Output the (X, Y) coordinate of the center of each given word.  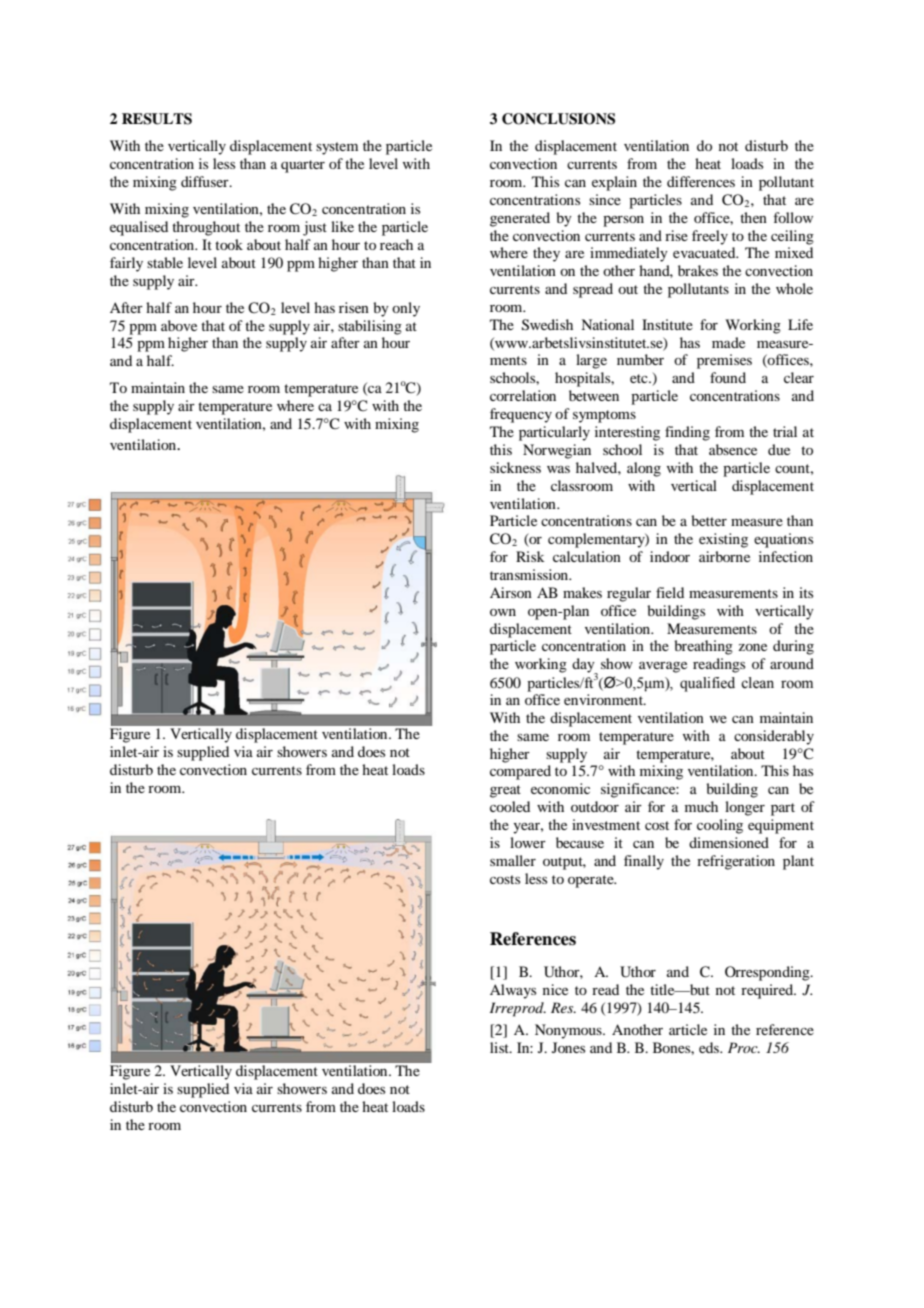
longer (745, 808)
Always (513, 991)
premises (724, 361)
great (505, 791)
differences (701, 181)
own (503, 612)
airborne (724, 556)
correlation (523, 395)
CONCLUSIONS (558, 119)
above (179, 325)
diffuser (206, 181)
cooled (510, 806)
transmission (530, 574)
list (500, 1047)
